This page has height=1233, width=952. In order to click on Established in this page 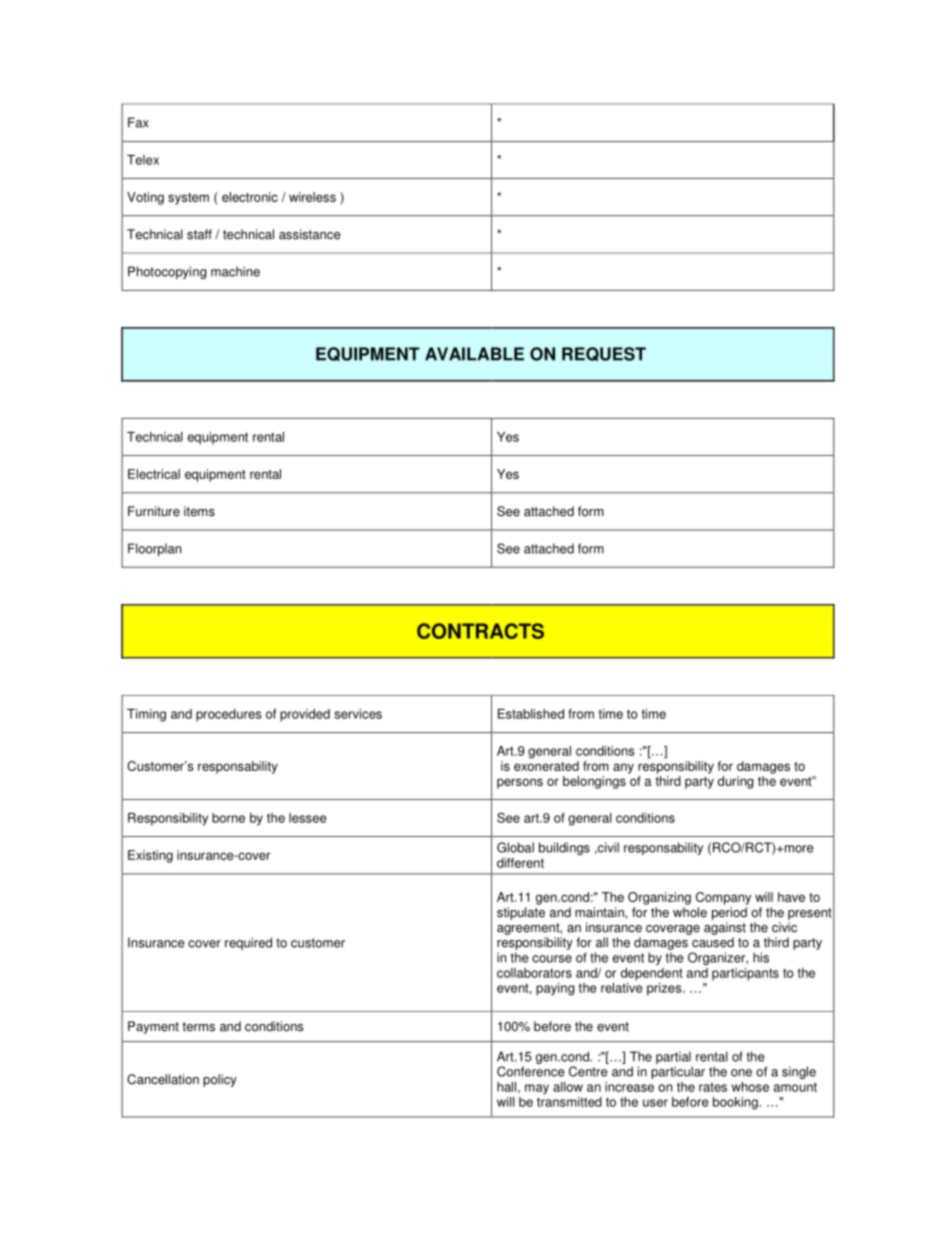, I will do `click(531, 714)`.
